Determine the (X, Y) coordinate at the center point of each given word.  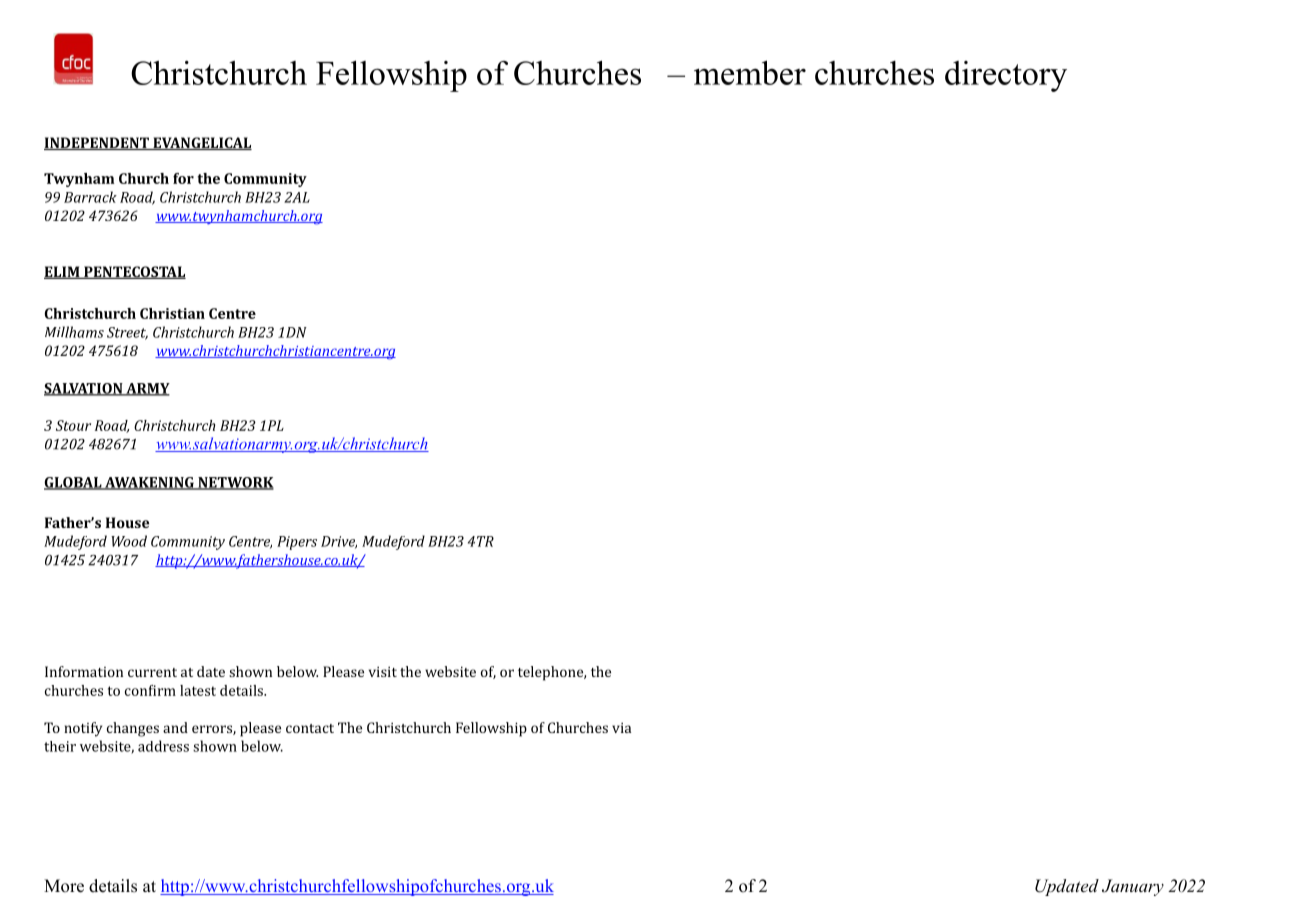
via (621, 727)
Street (127, 333)
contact (310, 728)
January (1133, 887)
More (64, 886)
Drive (339, 542)
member (750, 72)
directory (1006, 76)
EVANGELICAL (201, 143)
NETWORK (235, 483)
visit (383, 671)
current (152, 672)
